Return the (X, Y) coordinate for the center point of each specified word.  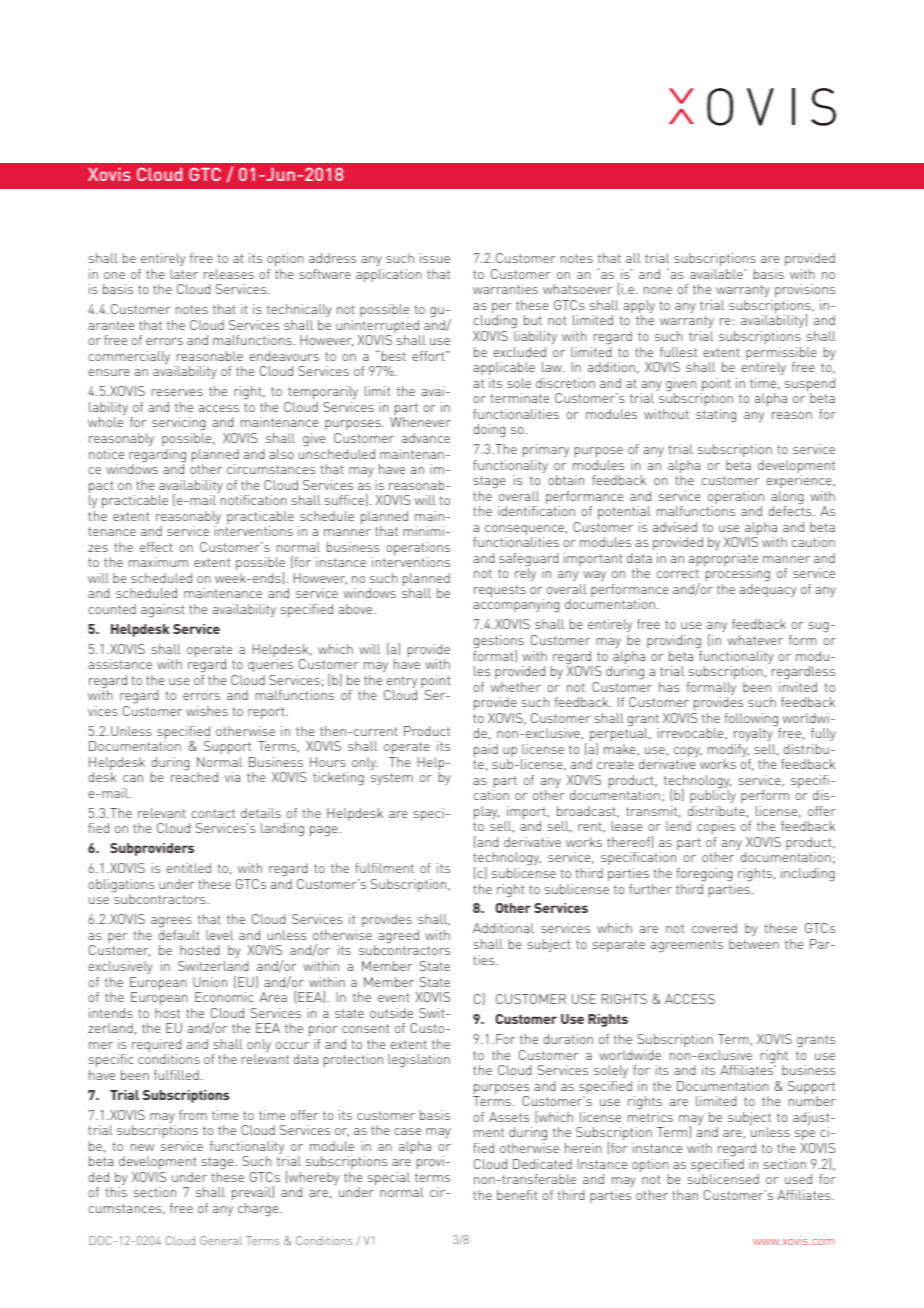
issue (435, 258)
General (221, 1240)
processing (738, 576)
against (162, 611)
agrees (172, 924)
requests (500, 591)
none (658, 290)
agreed (398, 937)
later (184, 274)
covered (714, 928)
